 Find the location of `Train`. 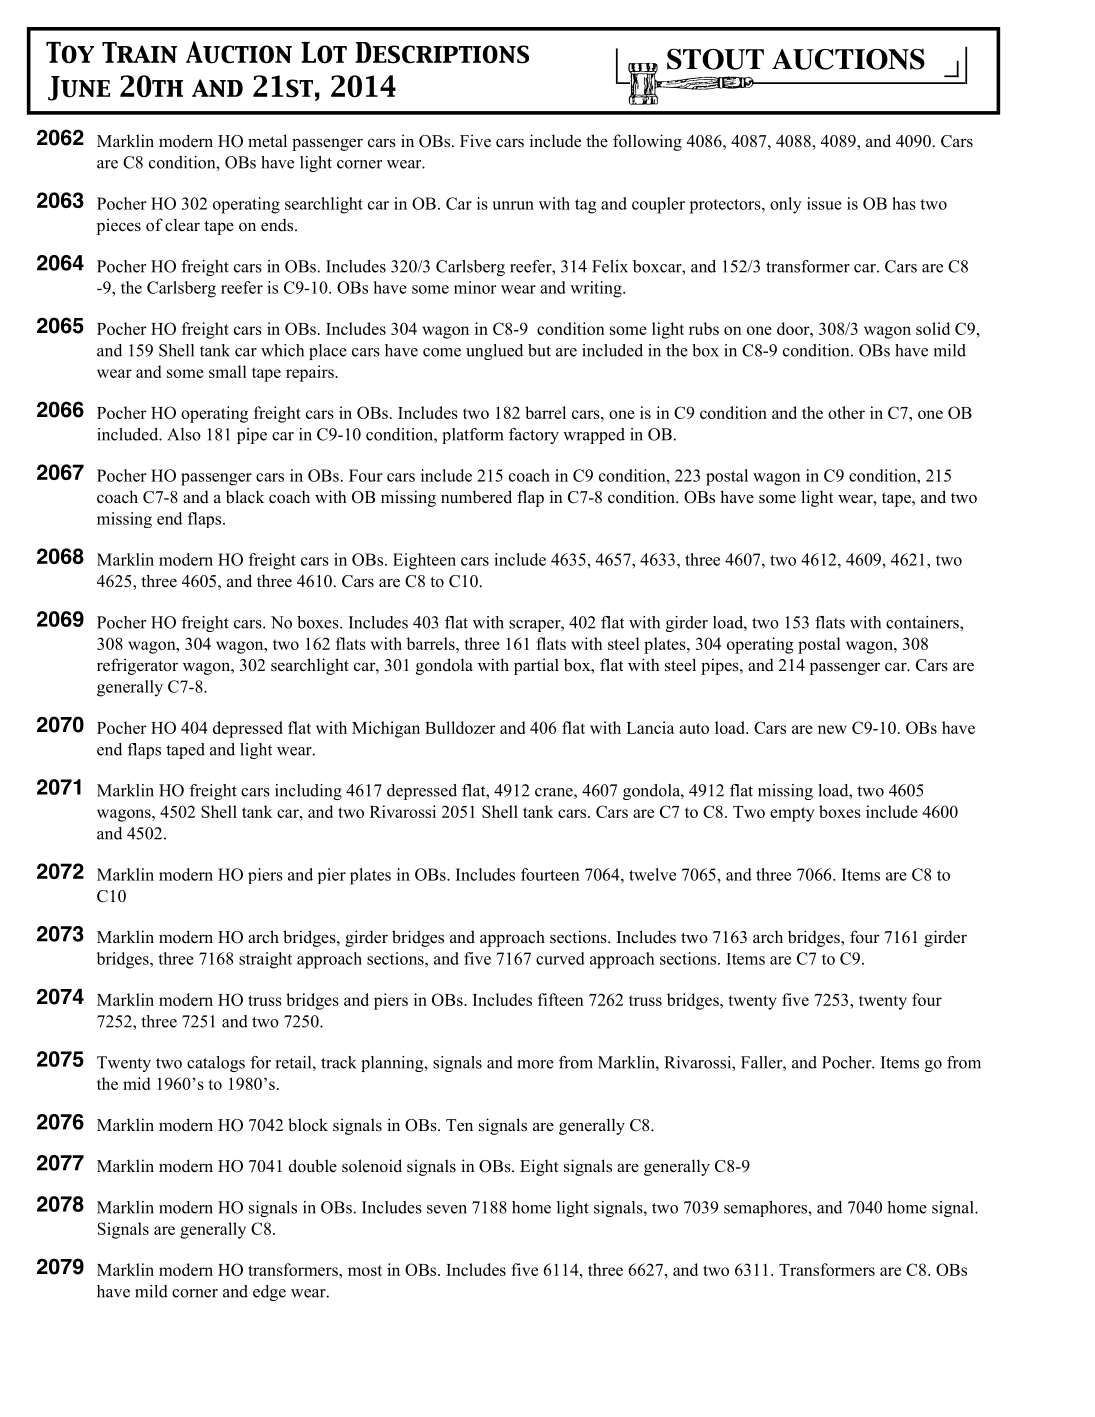

Train is located at coordinates (139, 52).
